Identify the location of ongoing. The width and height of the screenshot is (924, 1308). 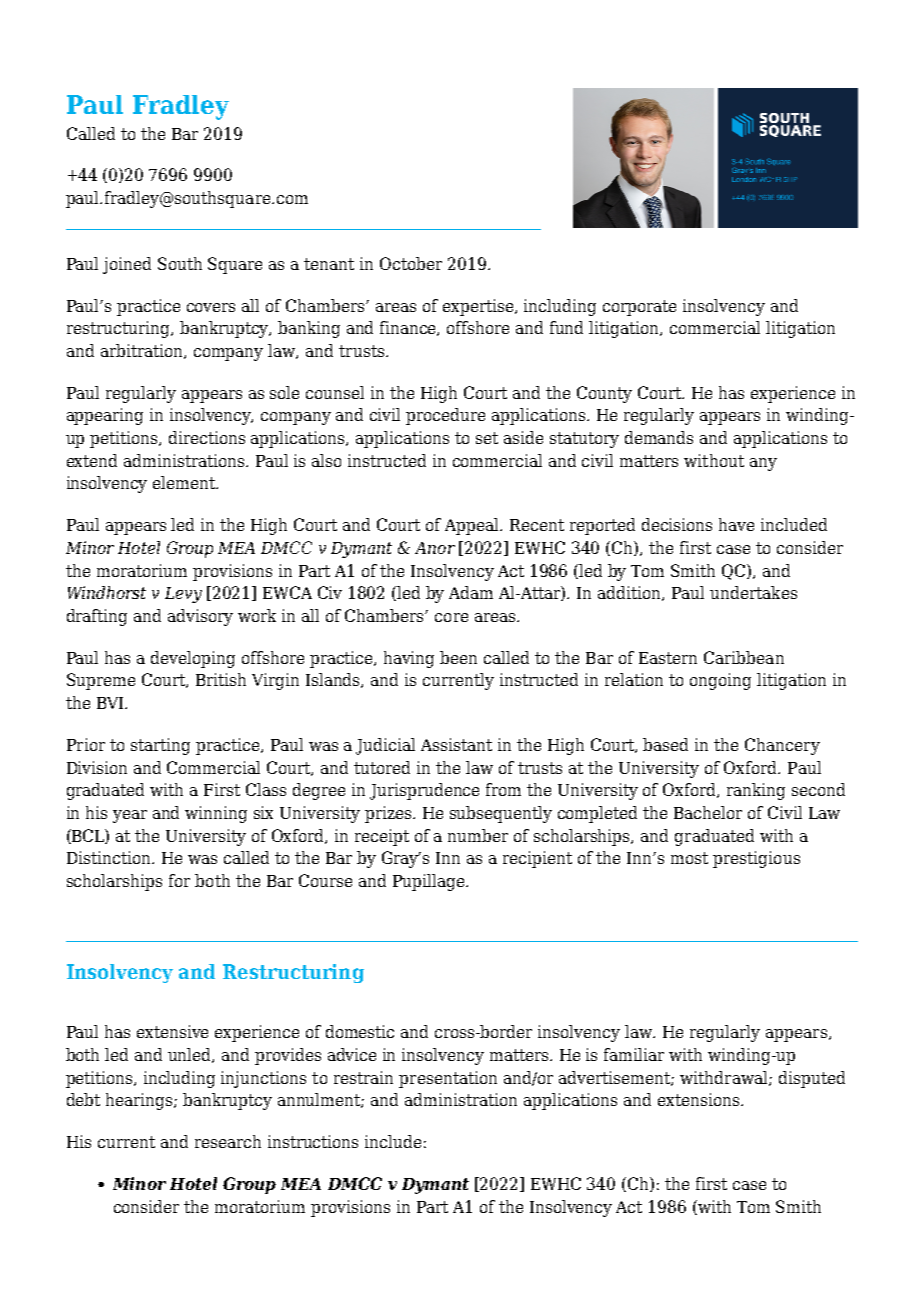
(720, 681).
